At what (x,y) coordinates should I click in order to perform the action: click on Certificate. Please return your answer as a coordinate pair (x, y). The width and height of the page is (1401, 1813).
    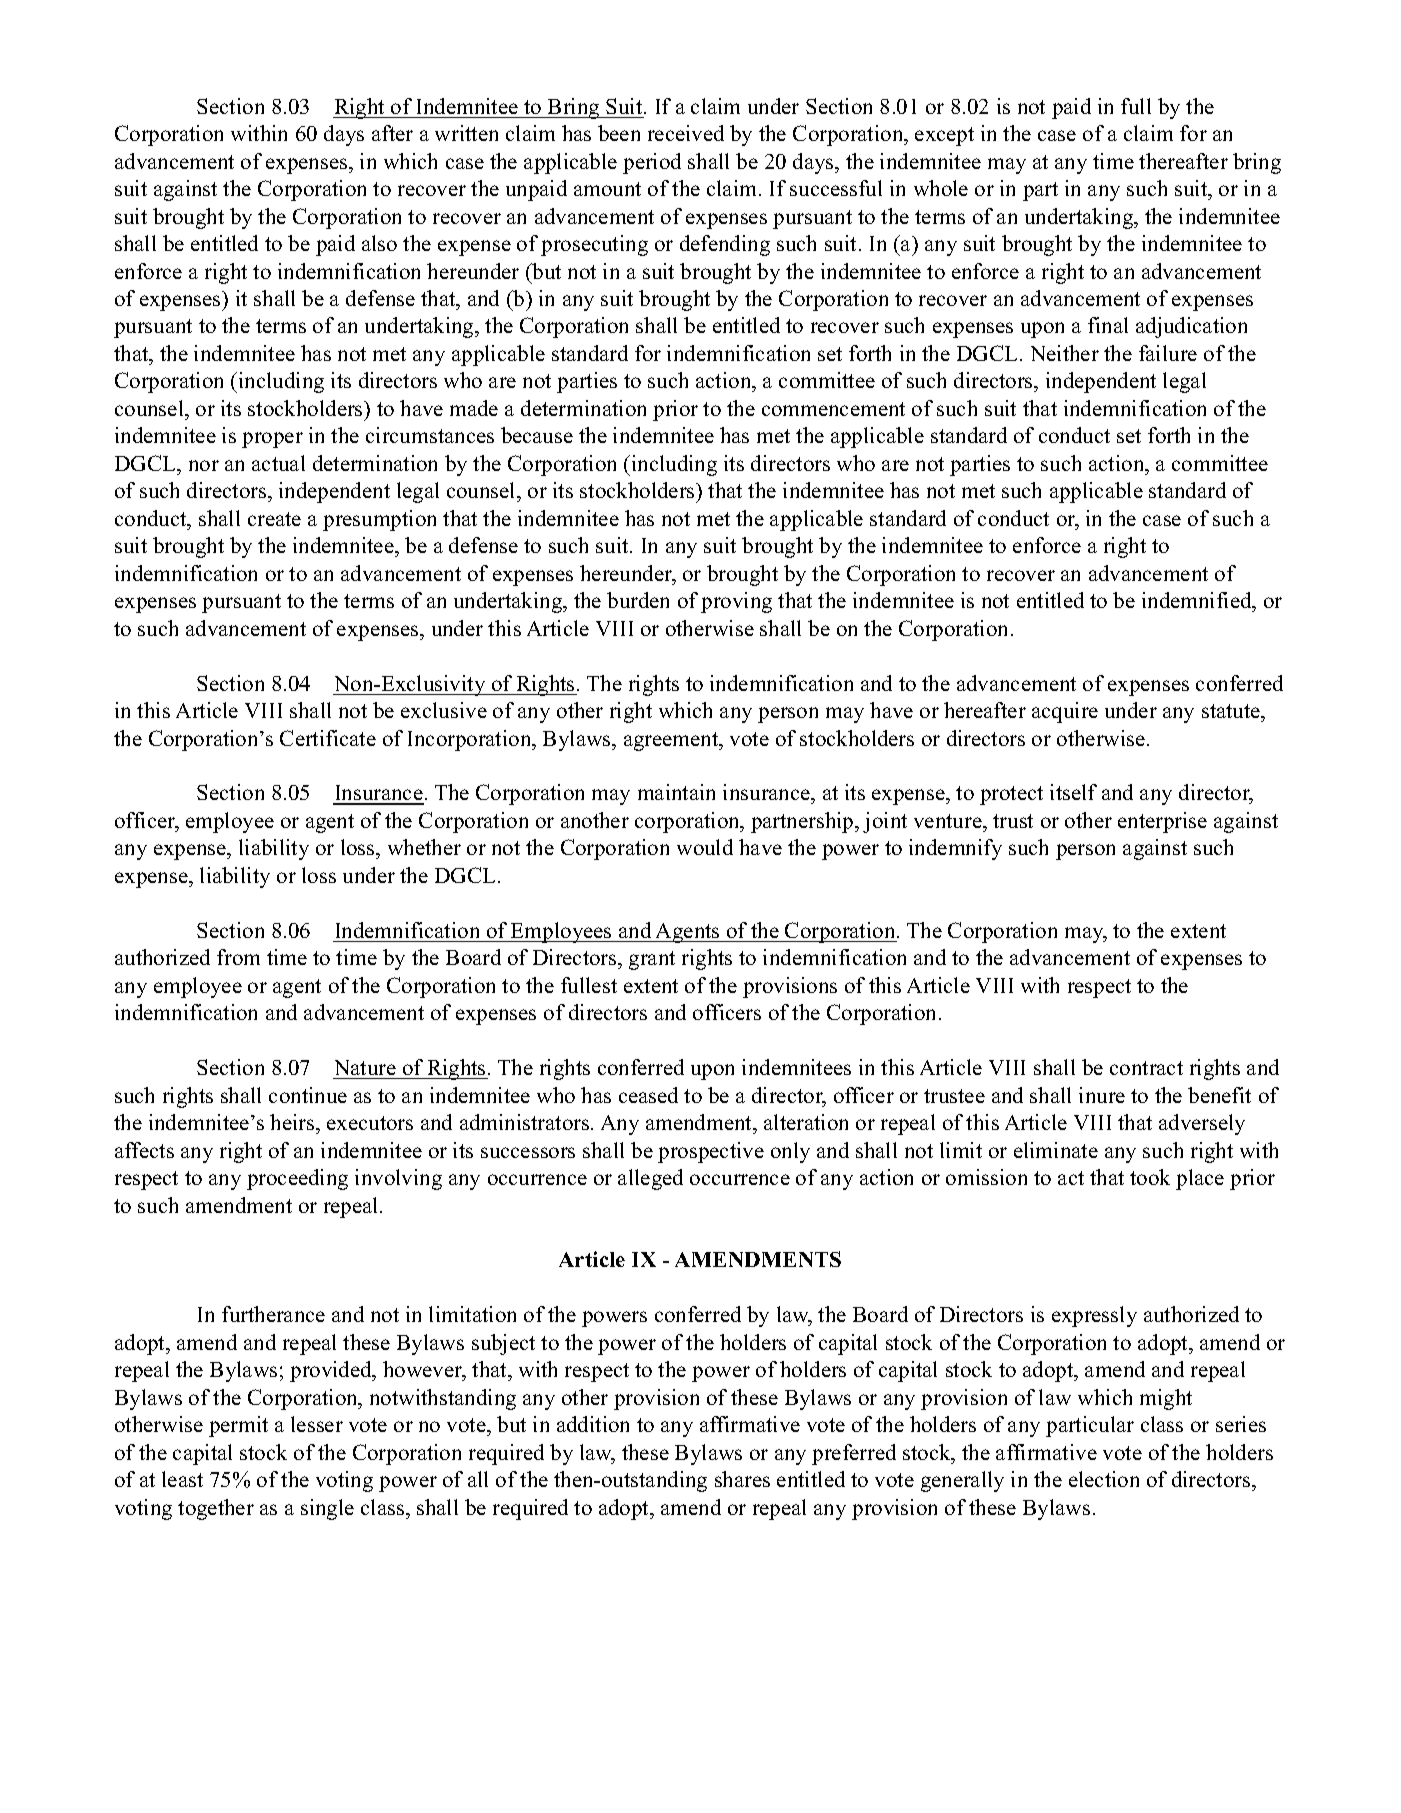
    Looking at the image, I should click on (328, 738).
